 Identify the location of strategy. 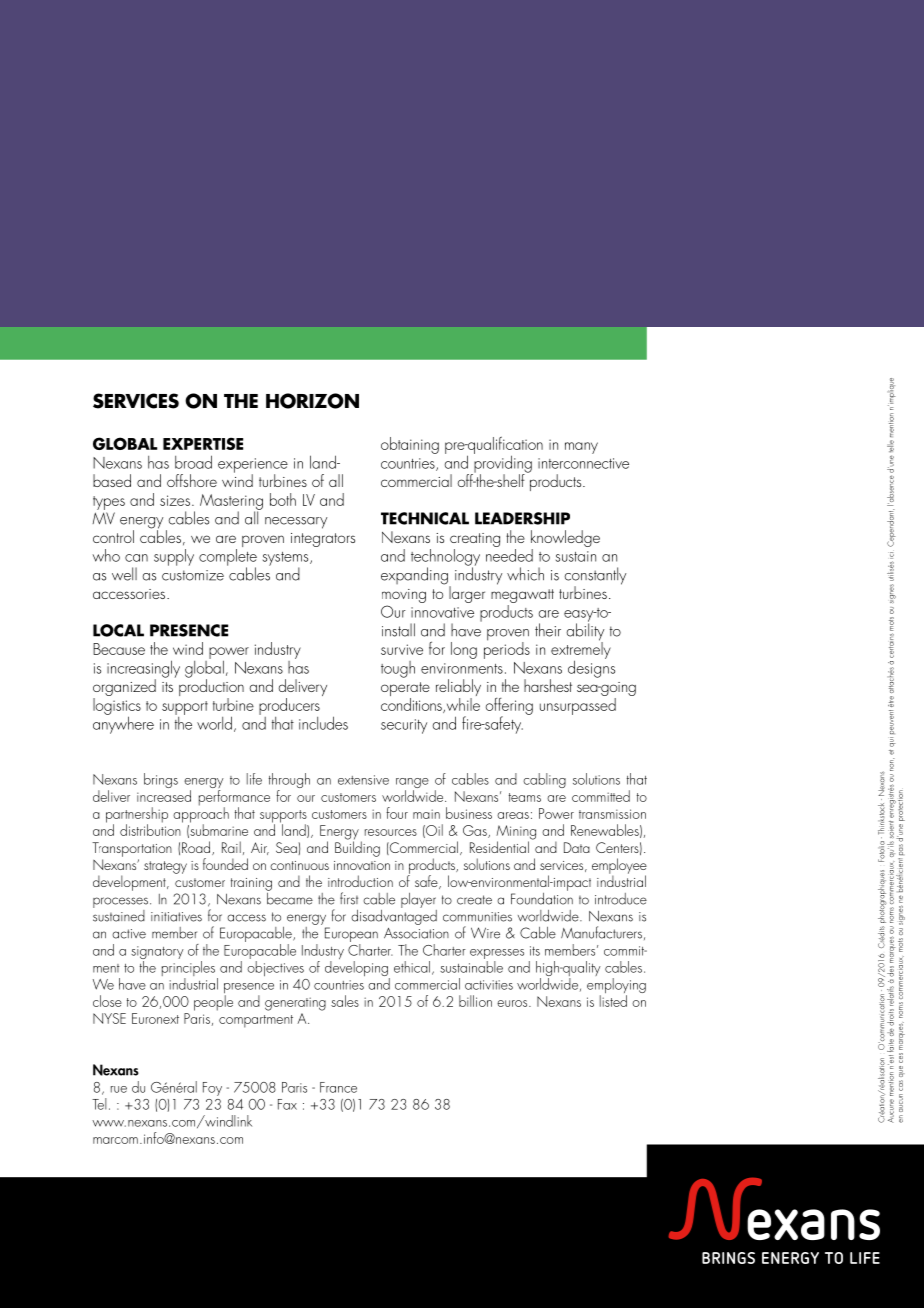
(165, 867).
